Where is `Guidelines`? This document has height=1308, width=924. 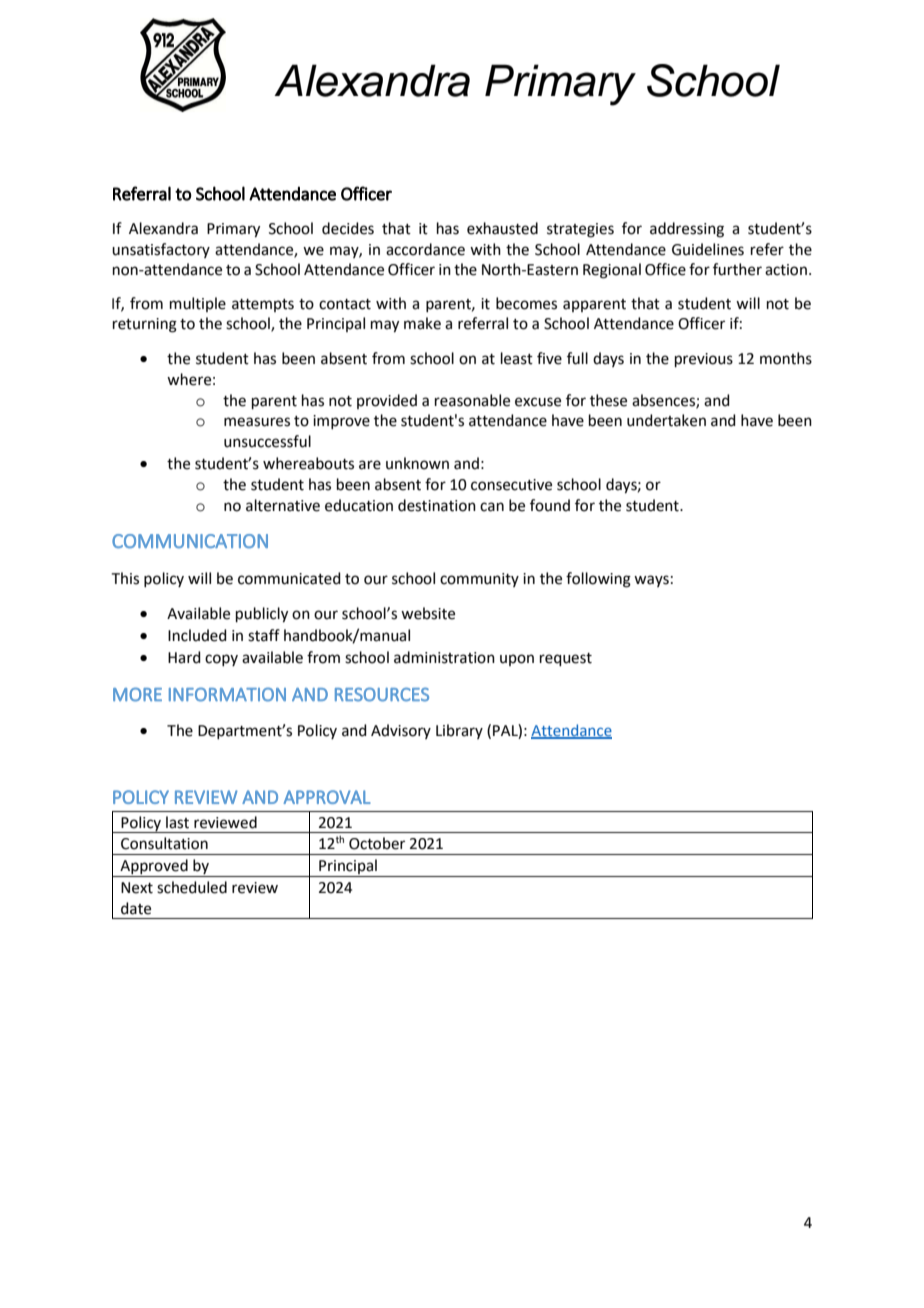 Guidelines is located at coordinates (708, 249).
